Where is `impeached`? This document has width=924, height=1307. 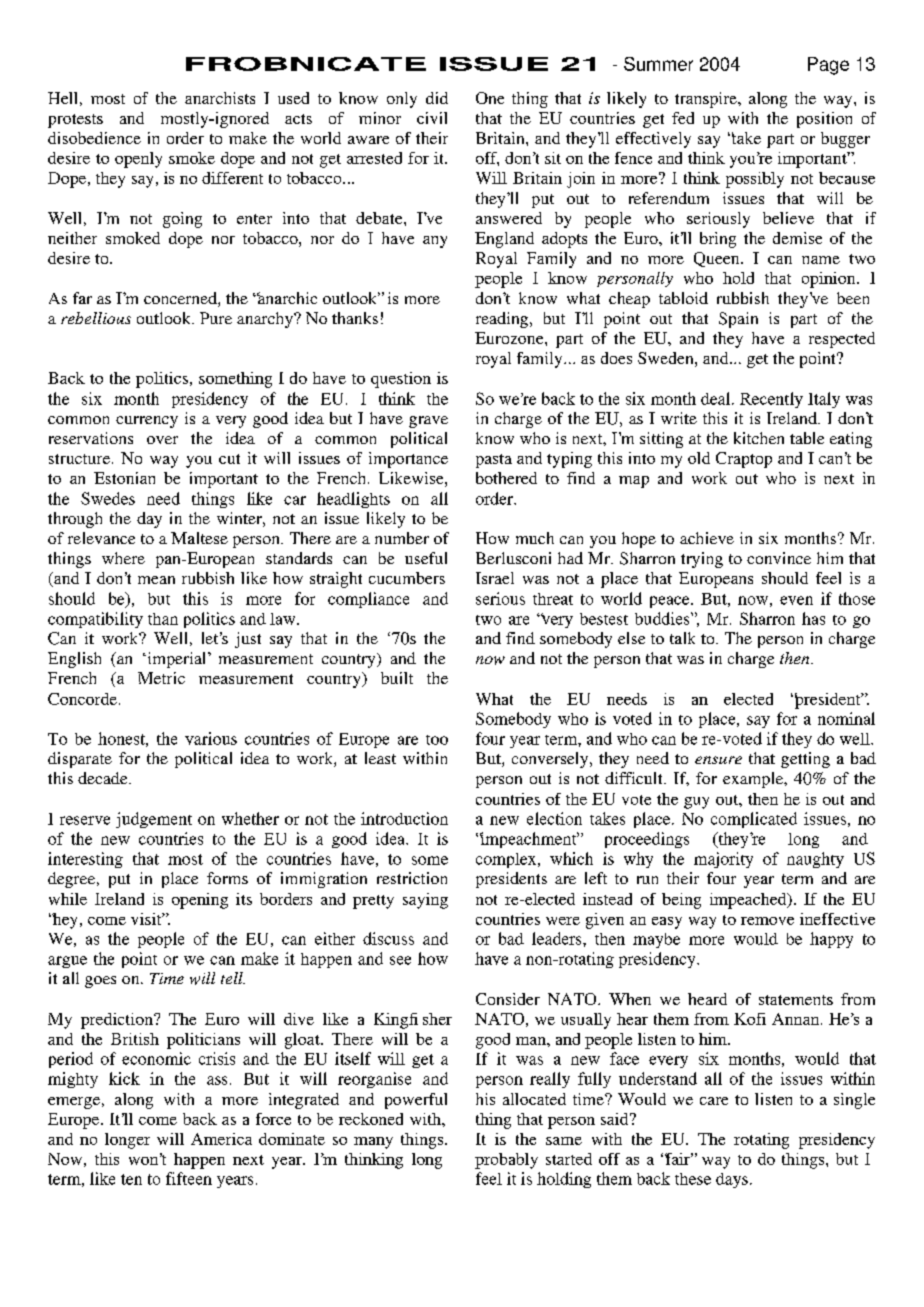 impeached is located at coordinates (749, 901).
